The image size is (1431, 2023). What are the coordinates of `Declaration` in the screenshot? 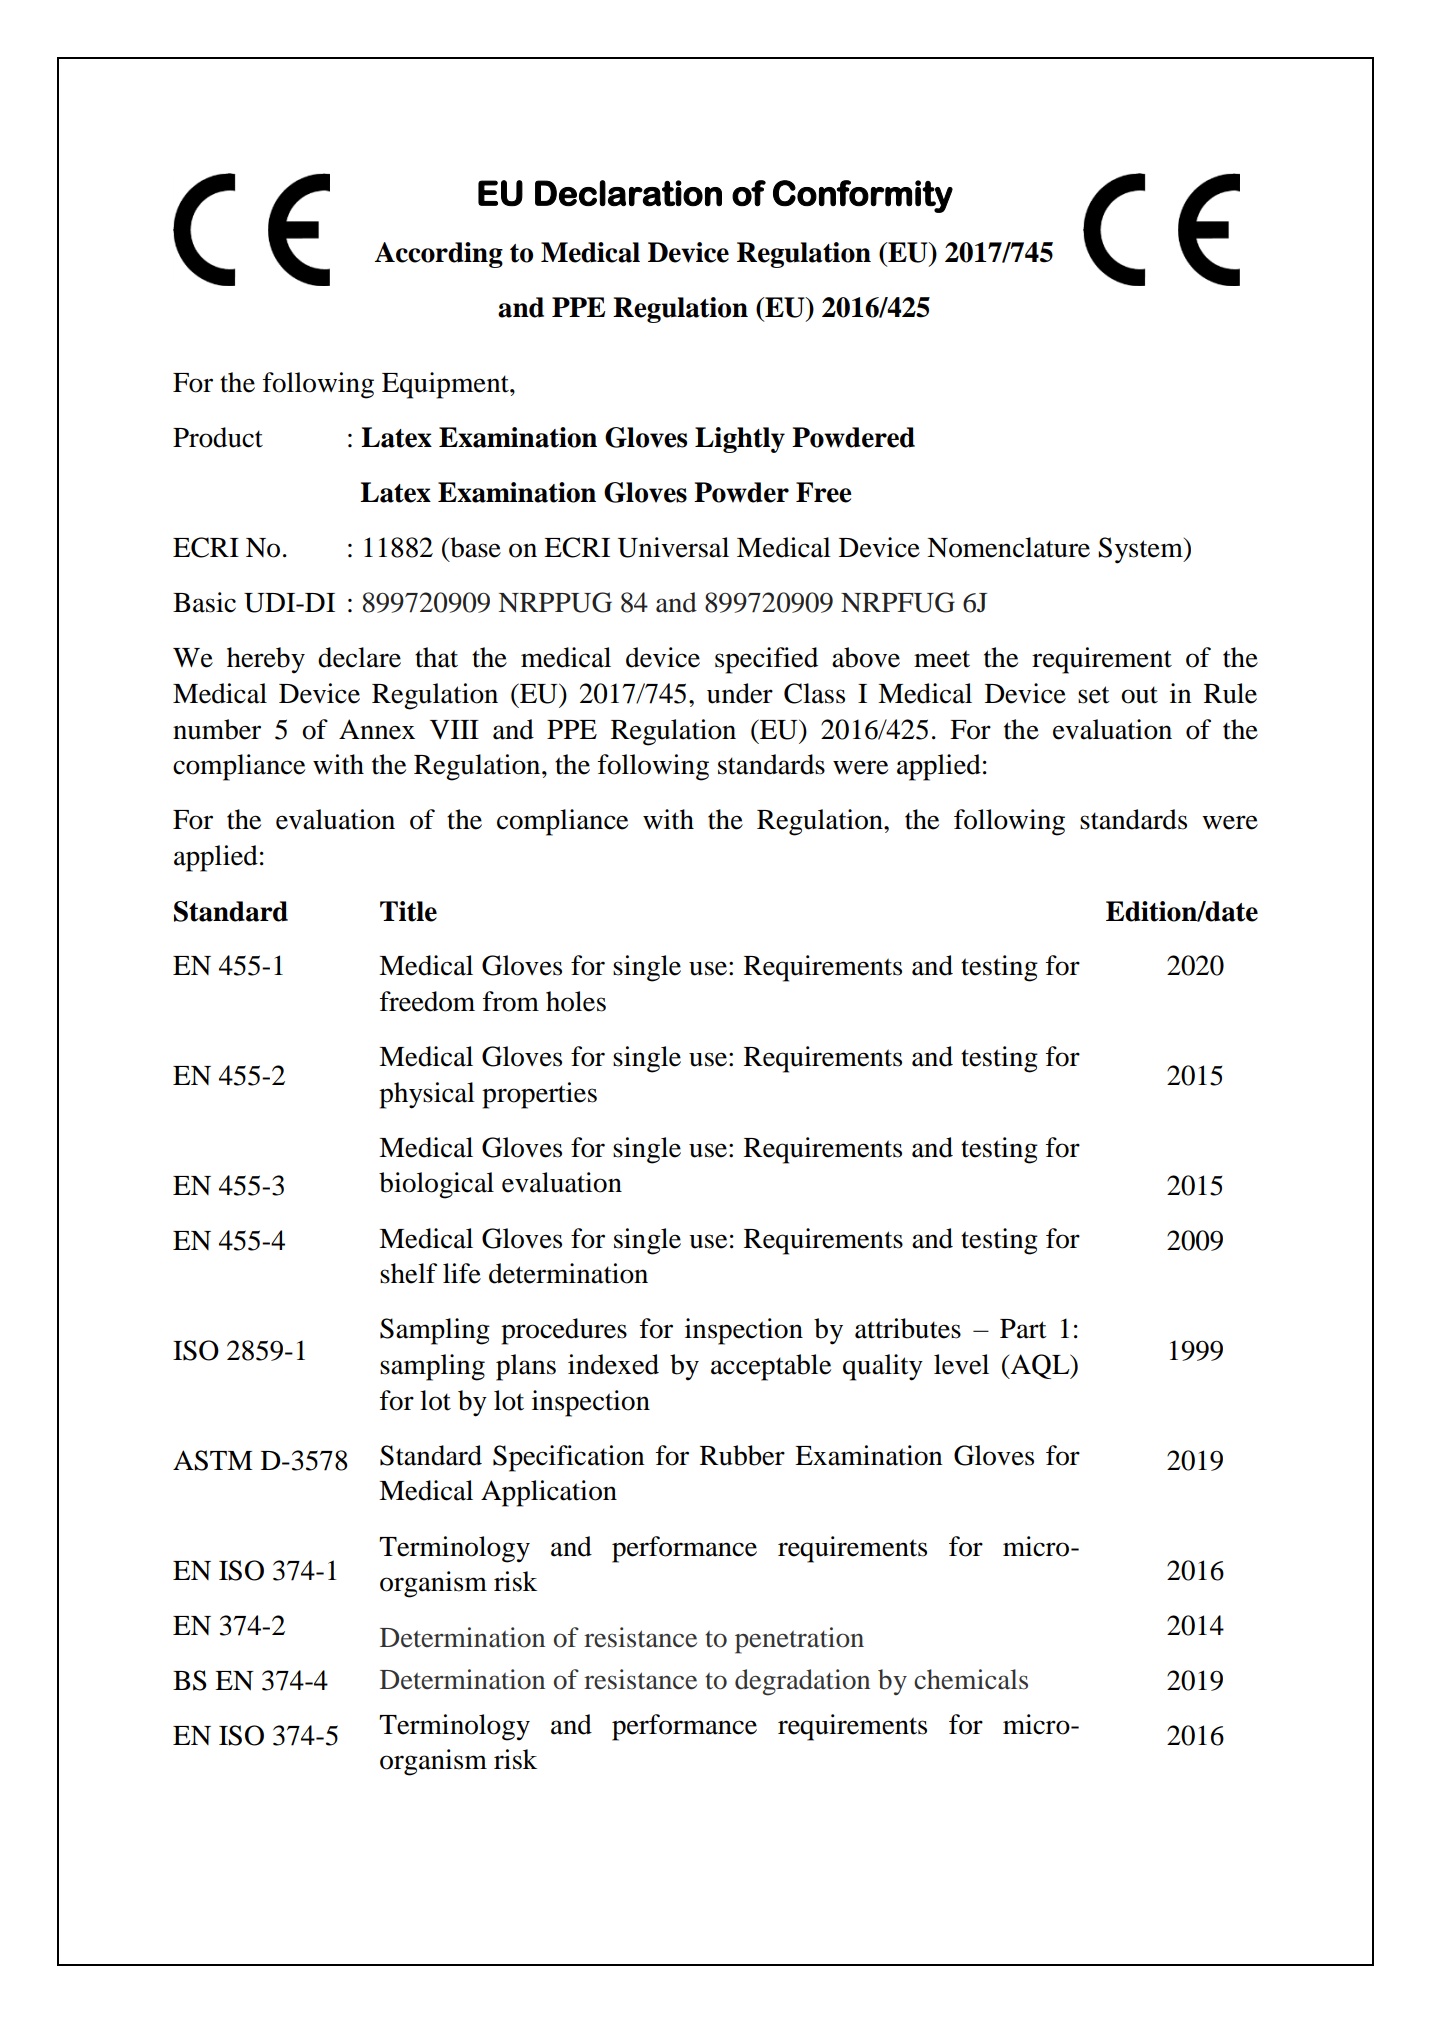 It's located at (628, 193).
